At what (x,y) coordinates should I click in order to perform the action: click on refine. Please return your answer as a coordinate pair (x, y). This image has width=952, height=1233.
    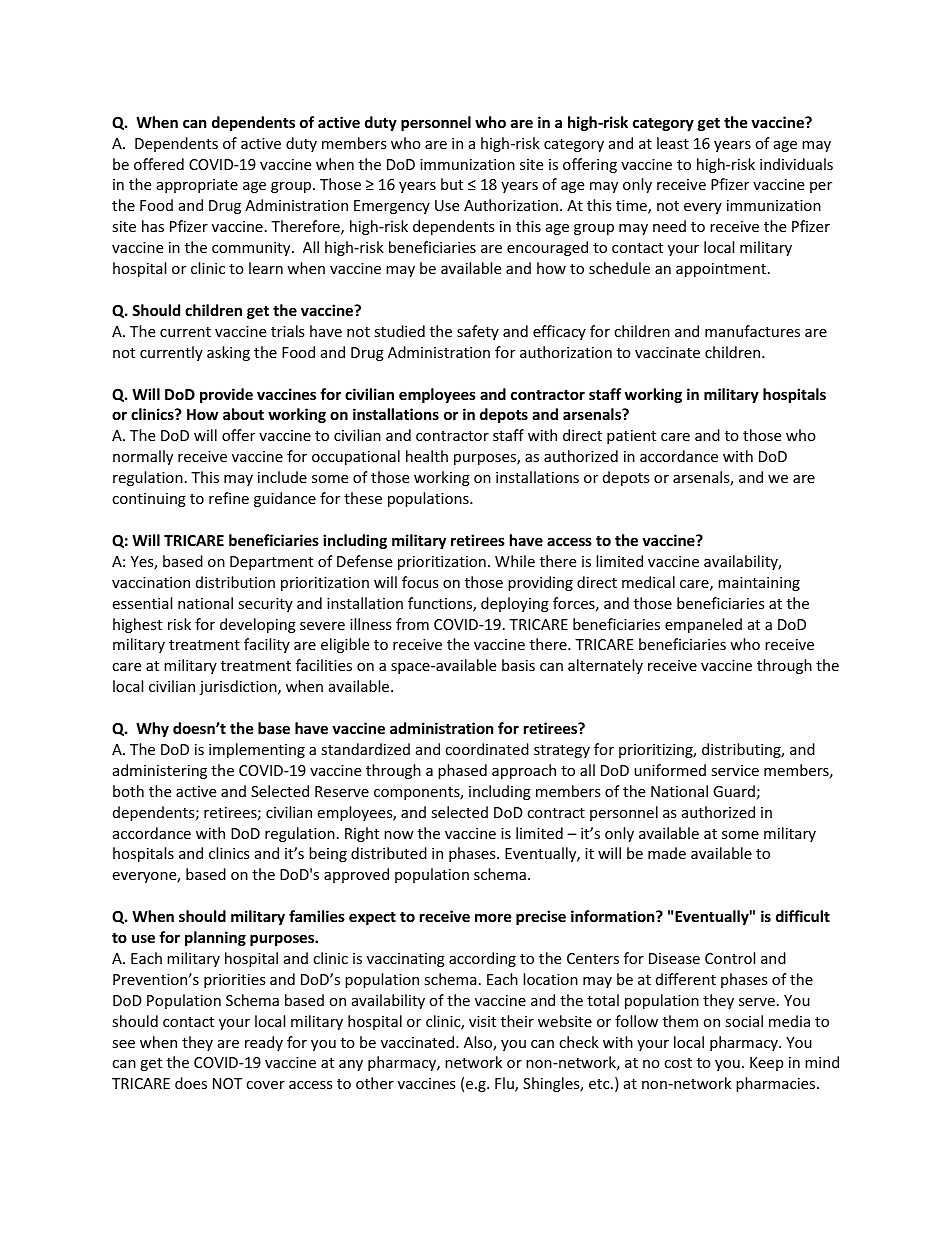
    Looking at the image, I should click on (229, 498).
